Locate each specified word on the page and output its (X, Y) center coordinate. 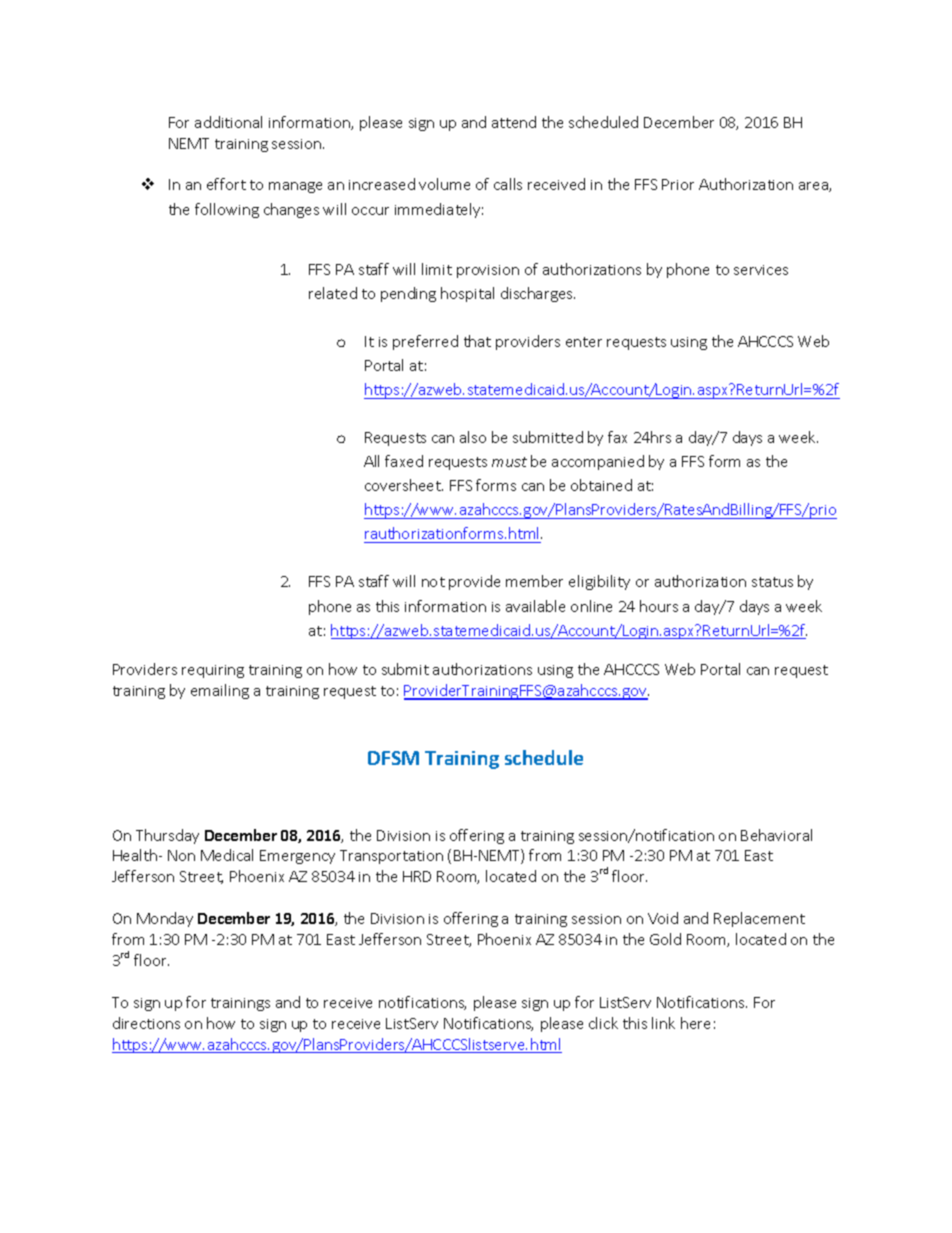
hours (659, 606)
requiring (213, 671)
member (534, 581)
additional (228, 122)
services (761, 270)
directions (146, 1023)
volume (444, 184)
